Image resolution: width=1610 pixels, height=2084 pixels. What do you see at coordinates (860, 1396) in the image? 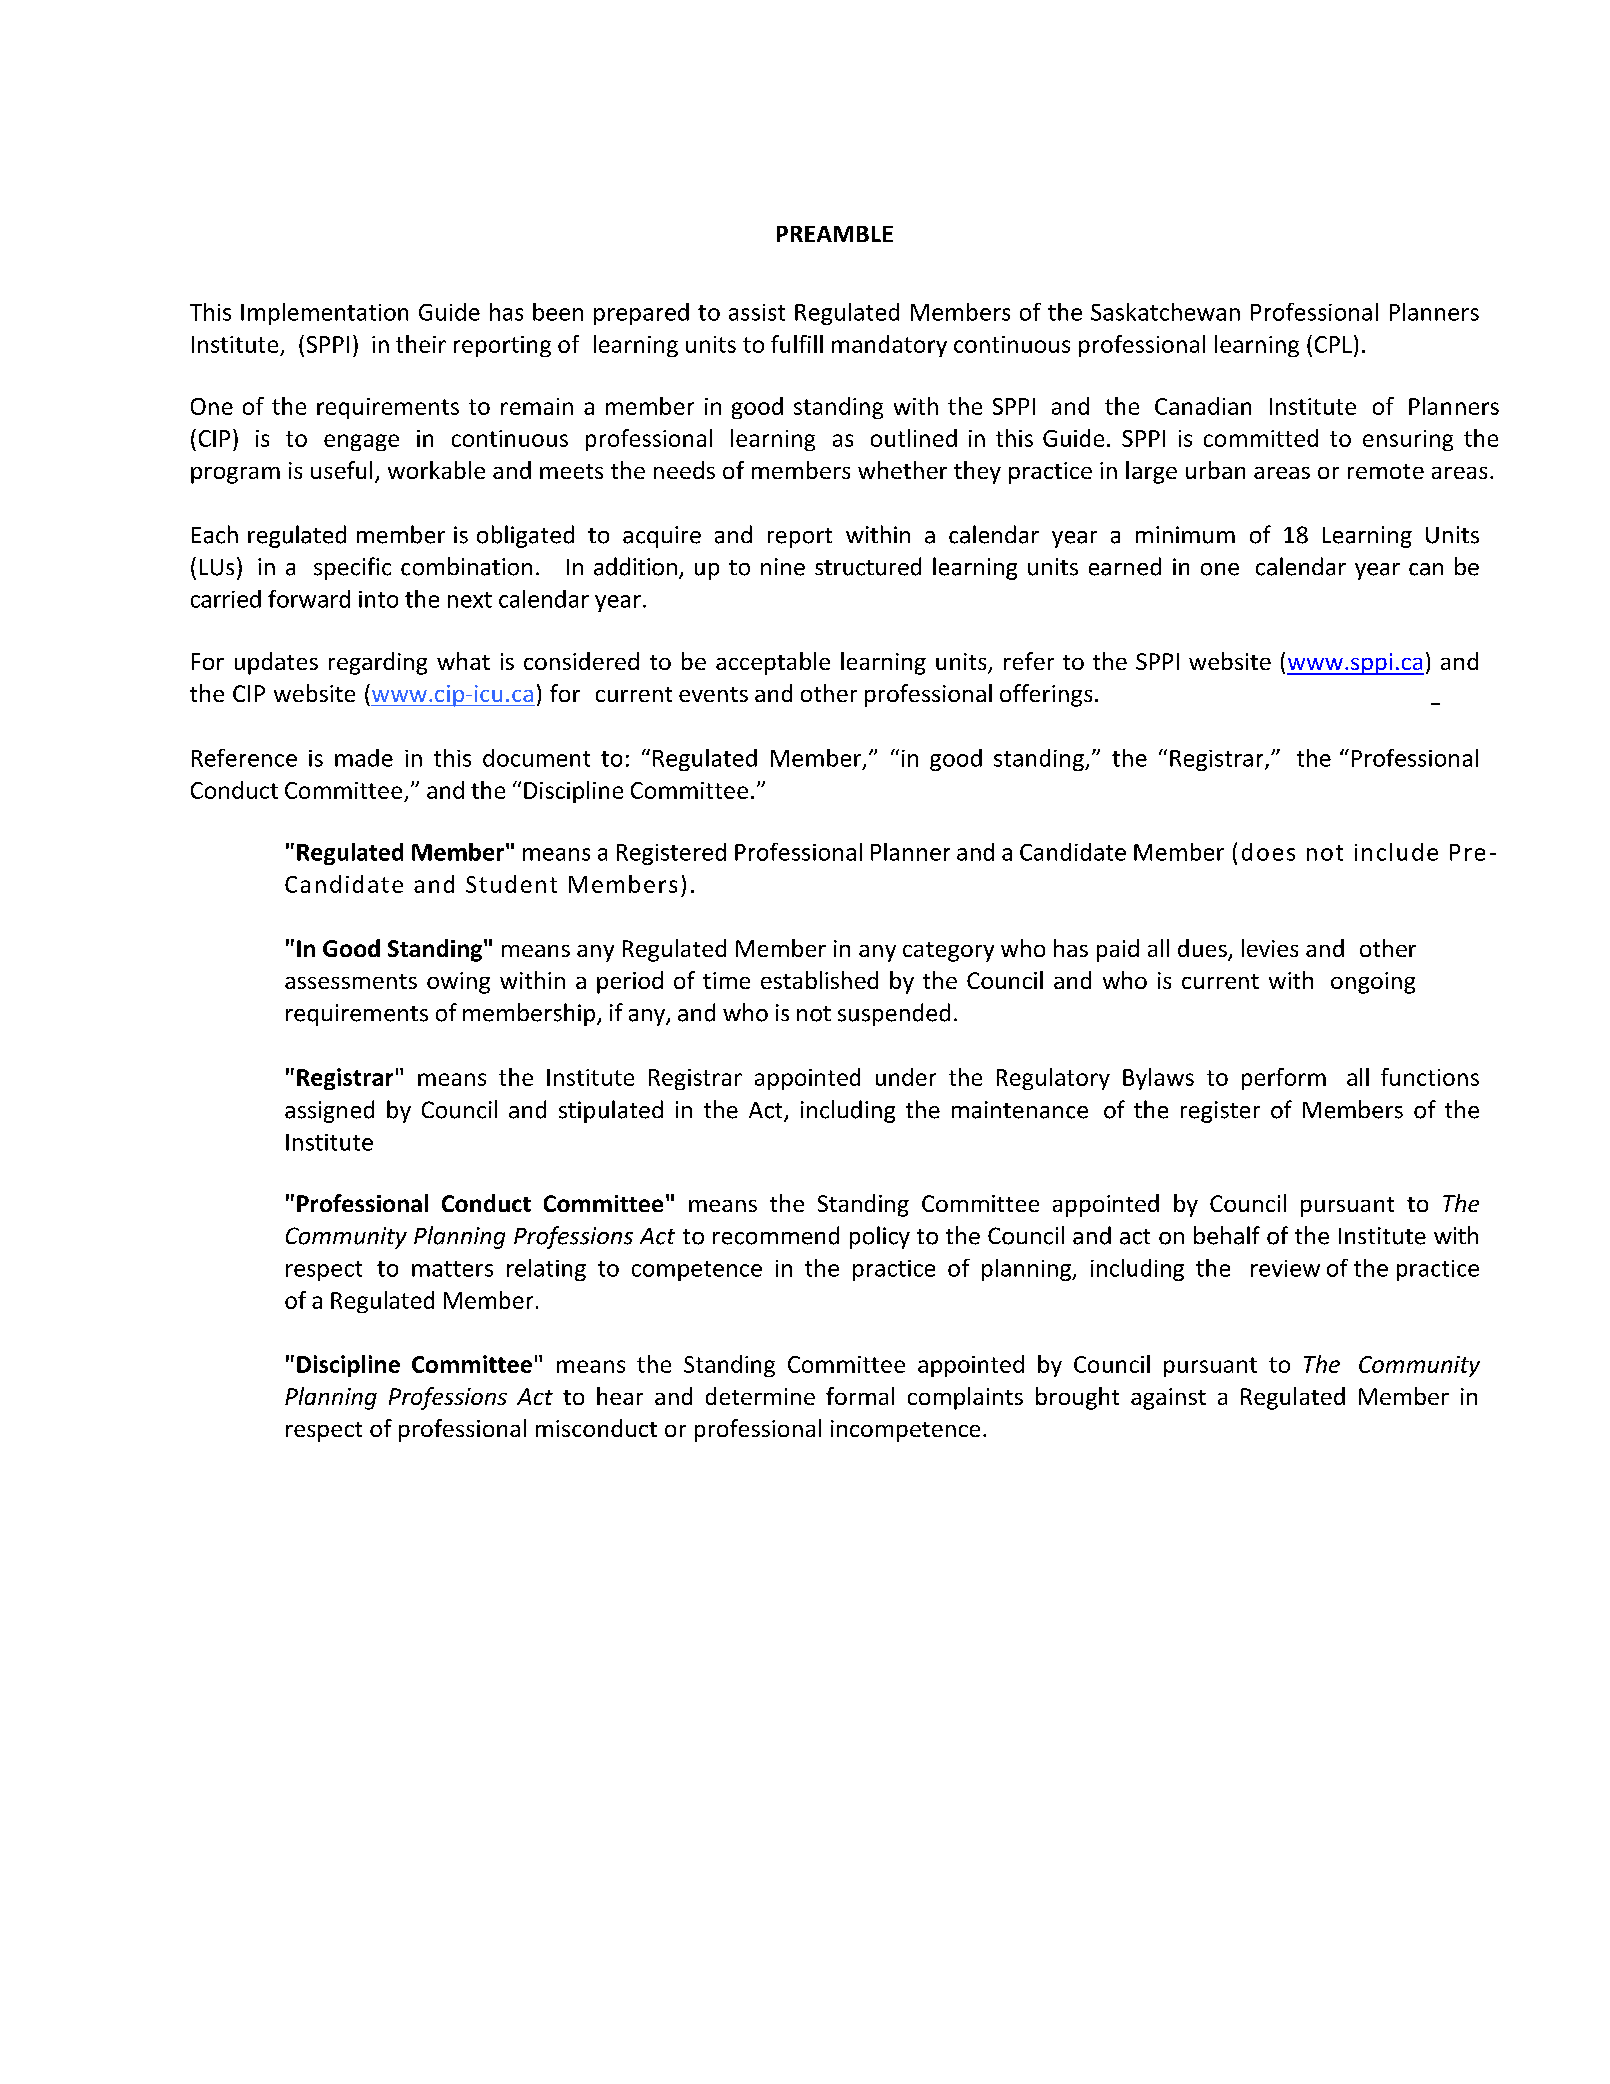
I see `formal` at bounding box center [860, 1396].
